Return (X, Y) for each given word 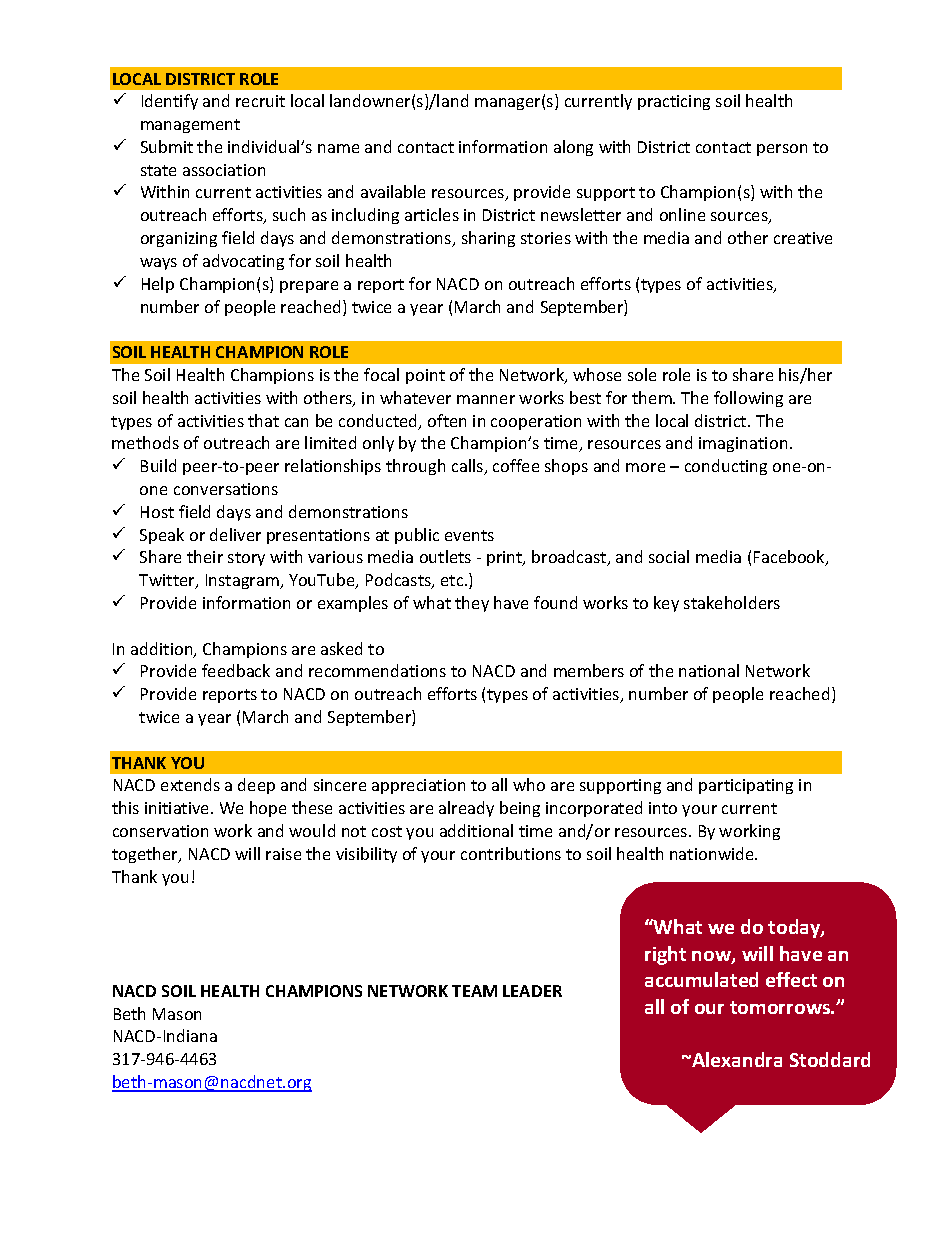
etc (453, 580)
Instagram (243, 581)
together (146, 855)
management (190, 126)
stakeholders (732, 602)
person (782, 150)
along (573, 148)
